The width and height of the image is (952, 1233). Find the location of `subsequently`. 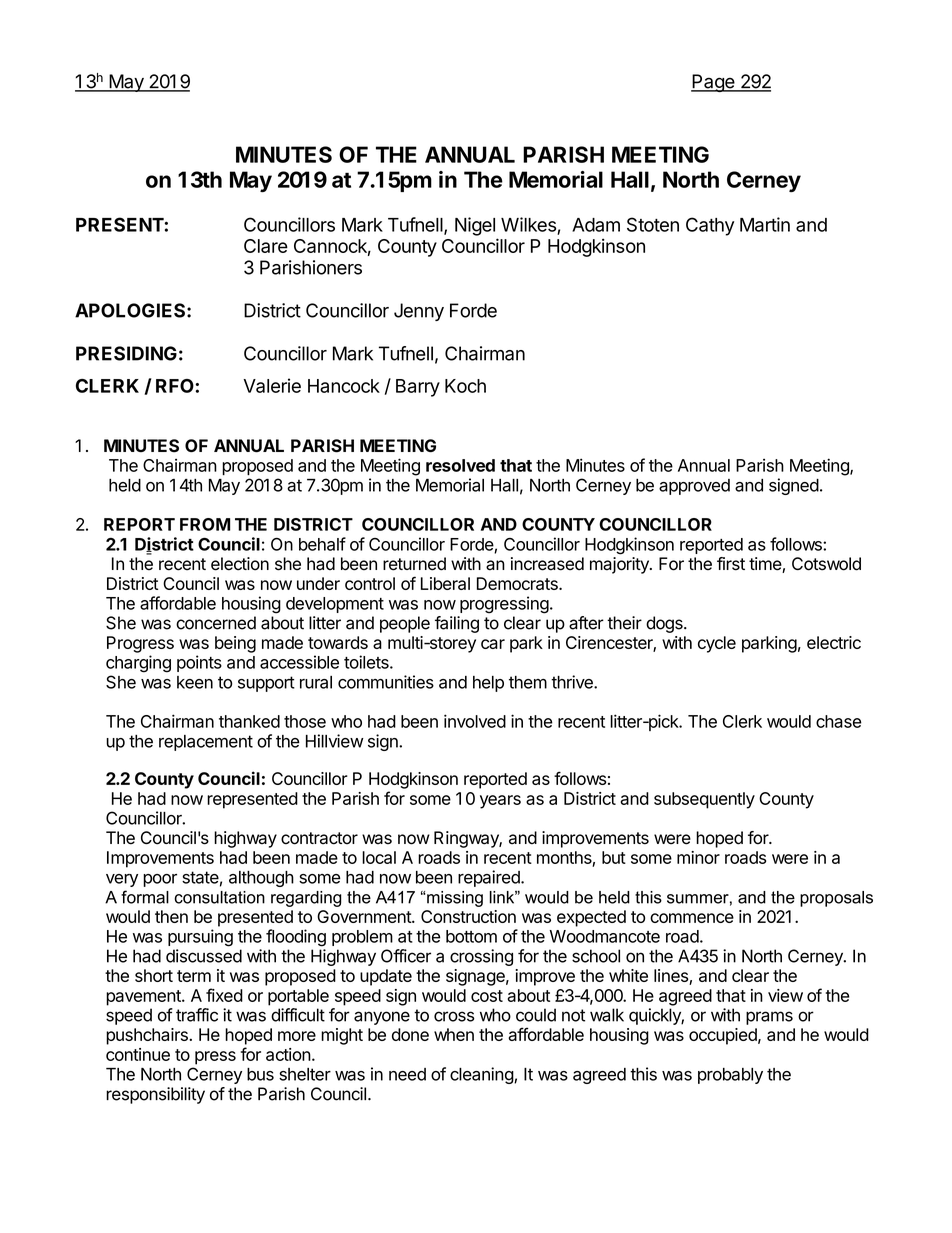

subsequently is located at coordinates (704, 800).
